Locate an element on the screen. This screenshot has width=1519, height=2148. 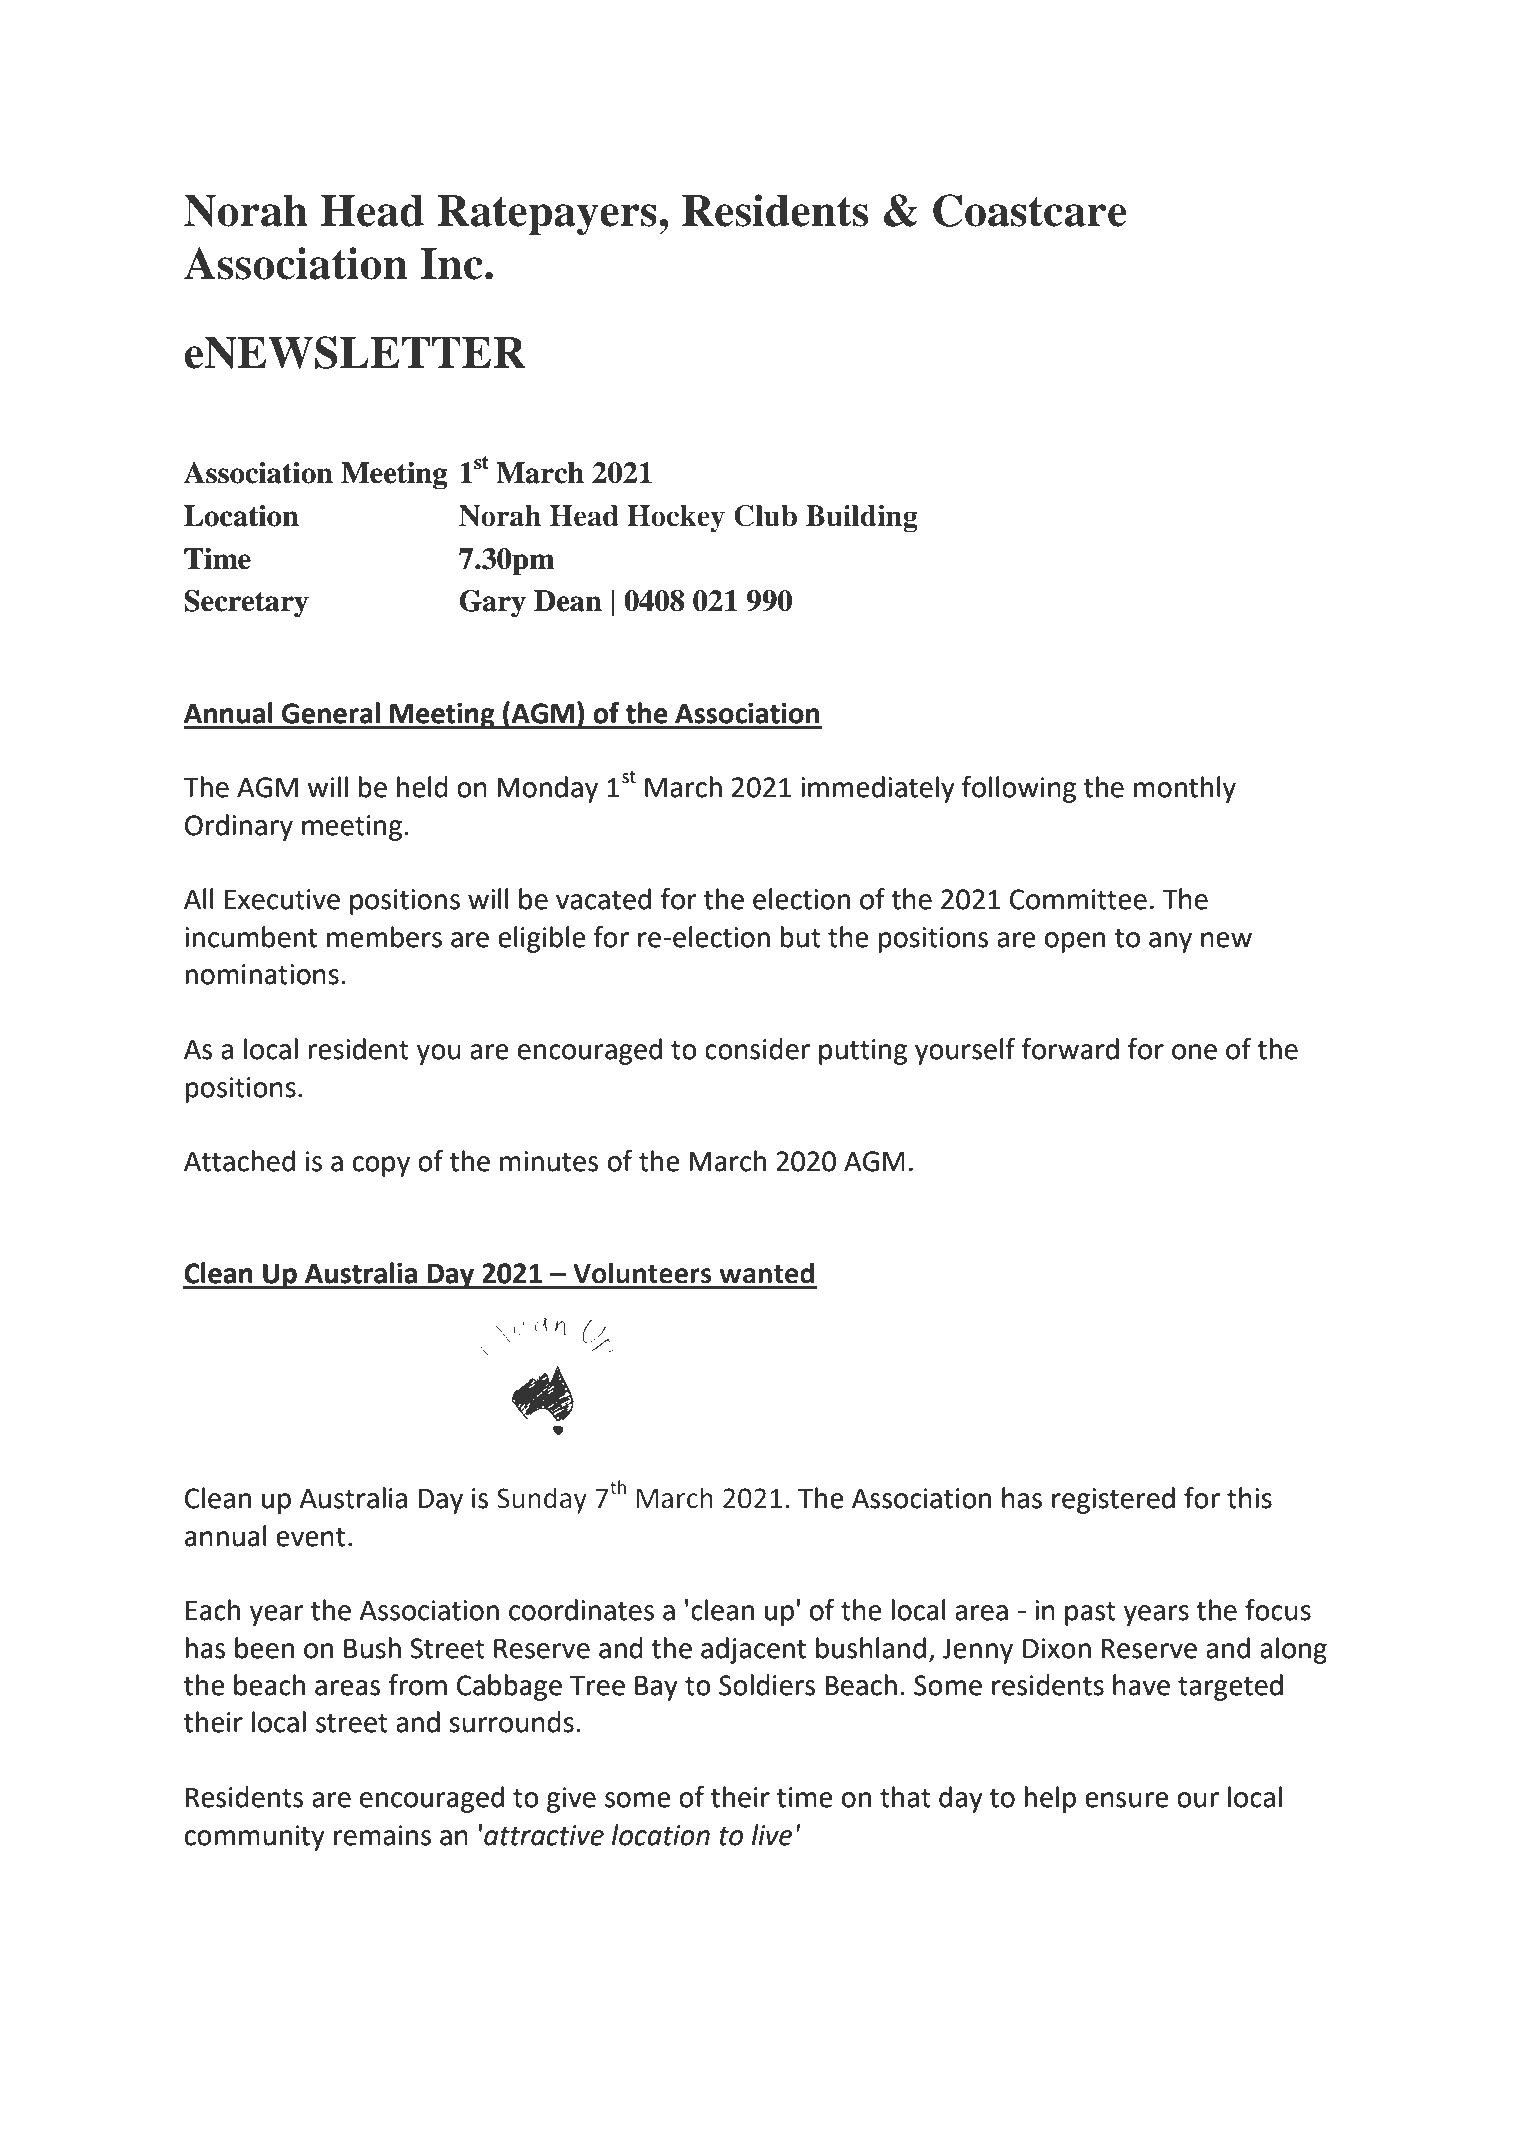
Ratepayers is located at coordinates (547, 215).
